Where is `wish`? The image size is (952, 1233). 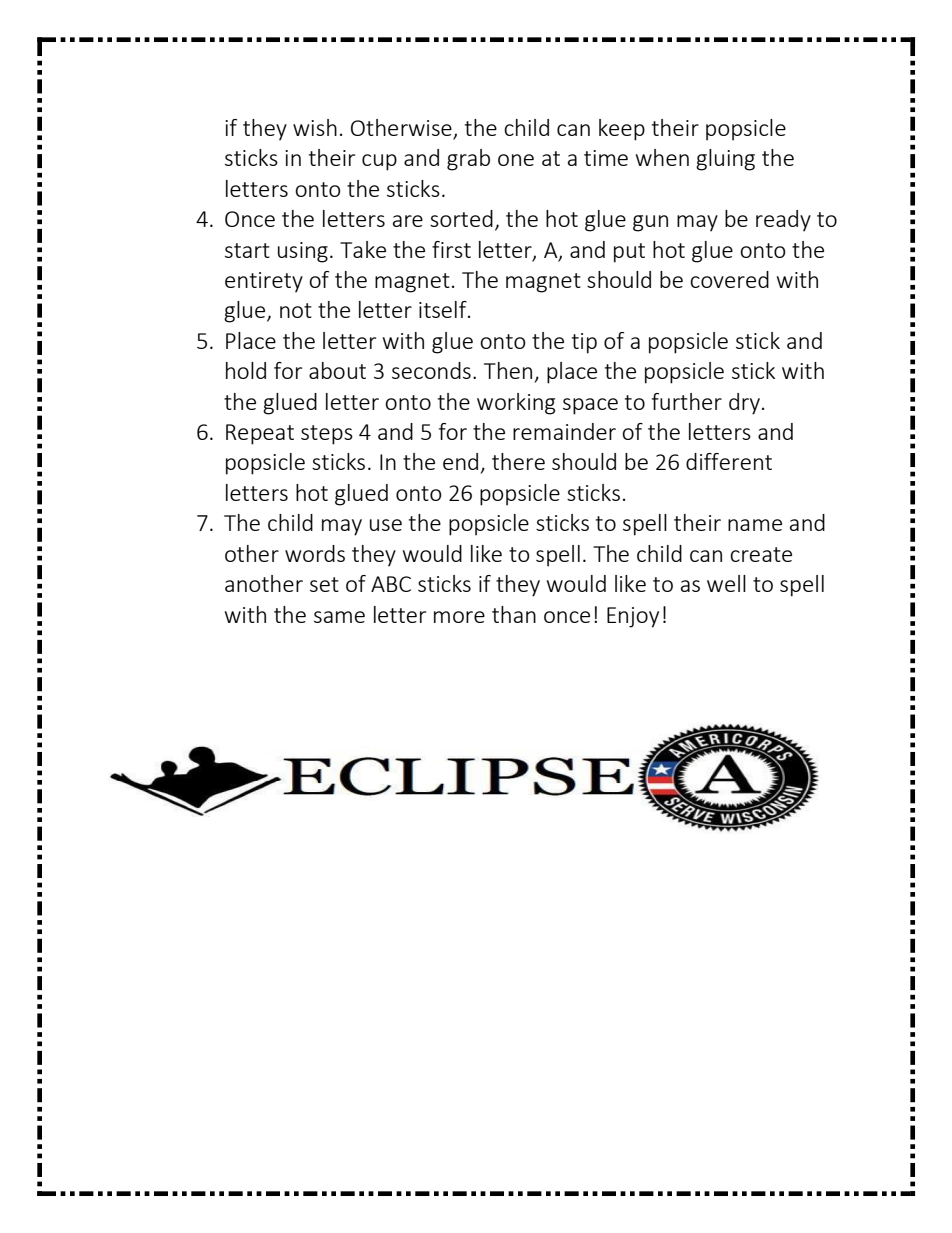
wish is located at coordinates (315, 127).
